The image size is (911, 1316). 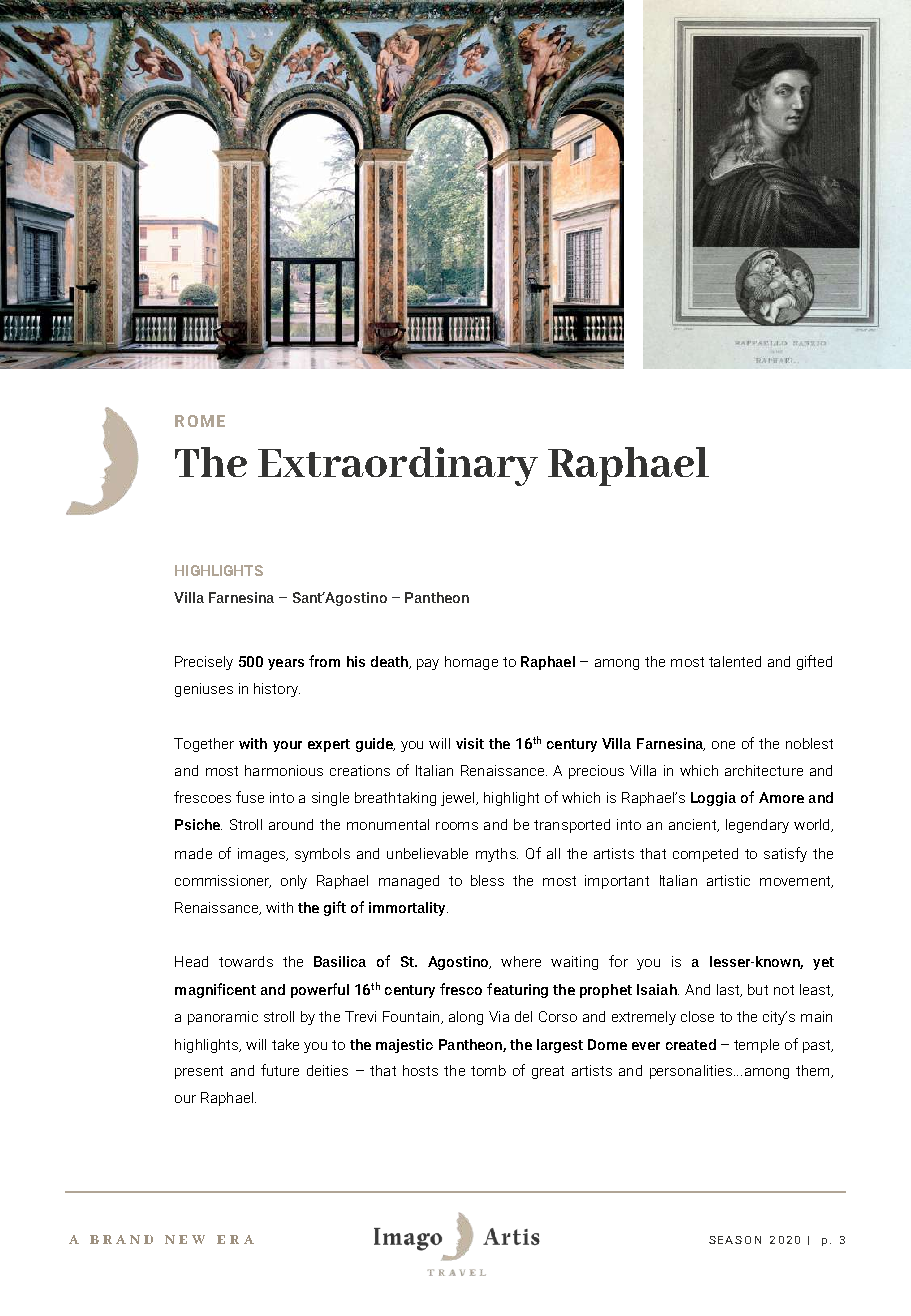 What do you see at coordinates (235, 1239) in the screenshot?
I see `ERA` at bounding box center [235, 1239].
